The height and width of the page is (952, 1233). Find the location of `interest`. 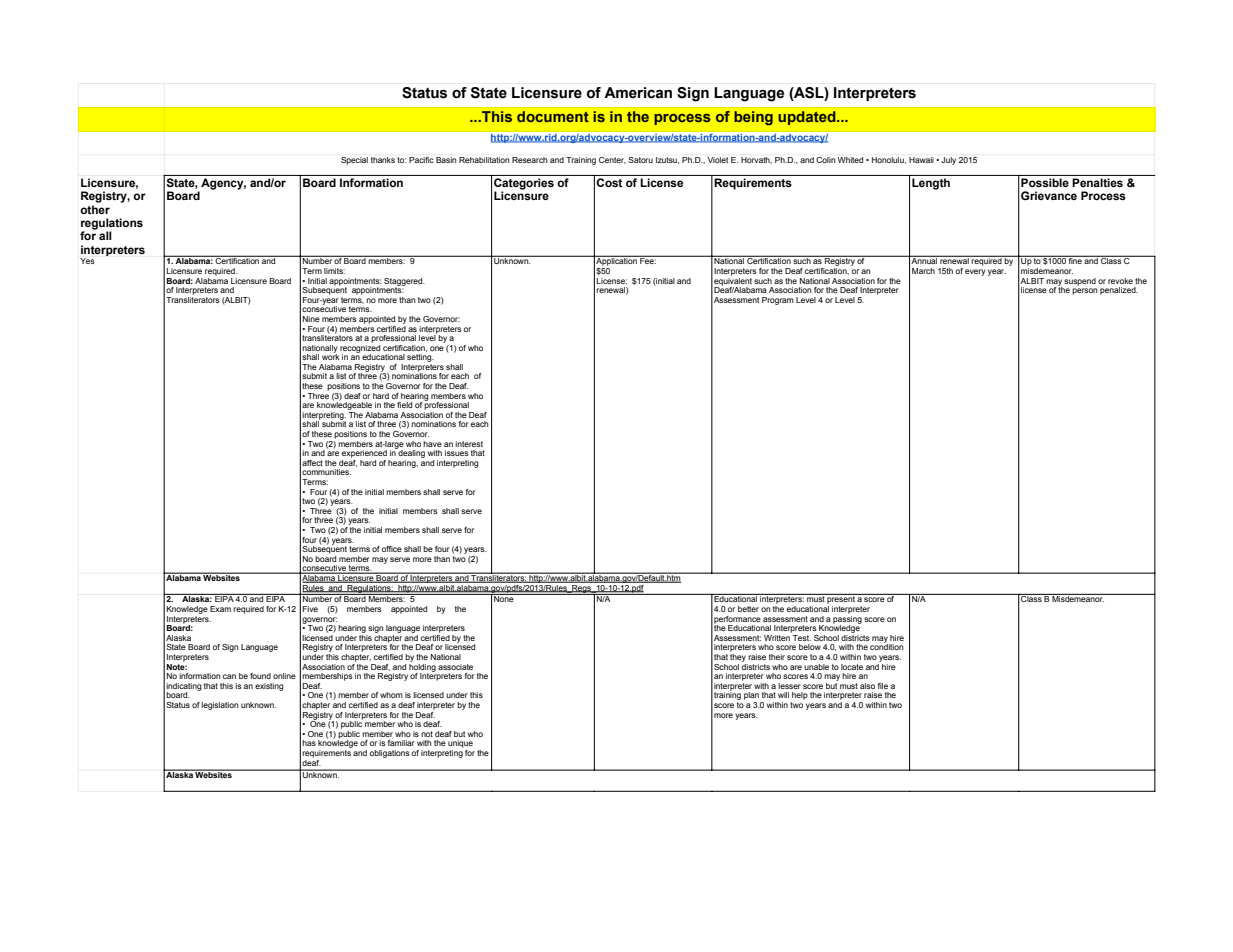

interest is located at coordinates (469, 444).
